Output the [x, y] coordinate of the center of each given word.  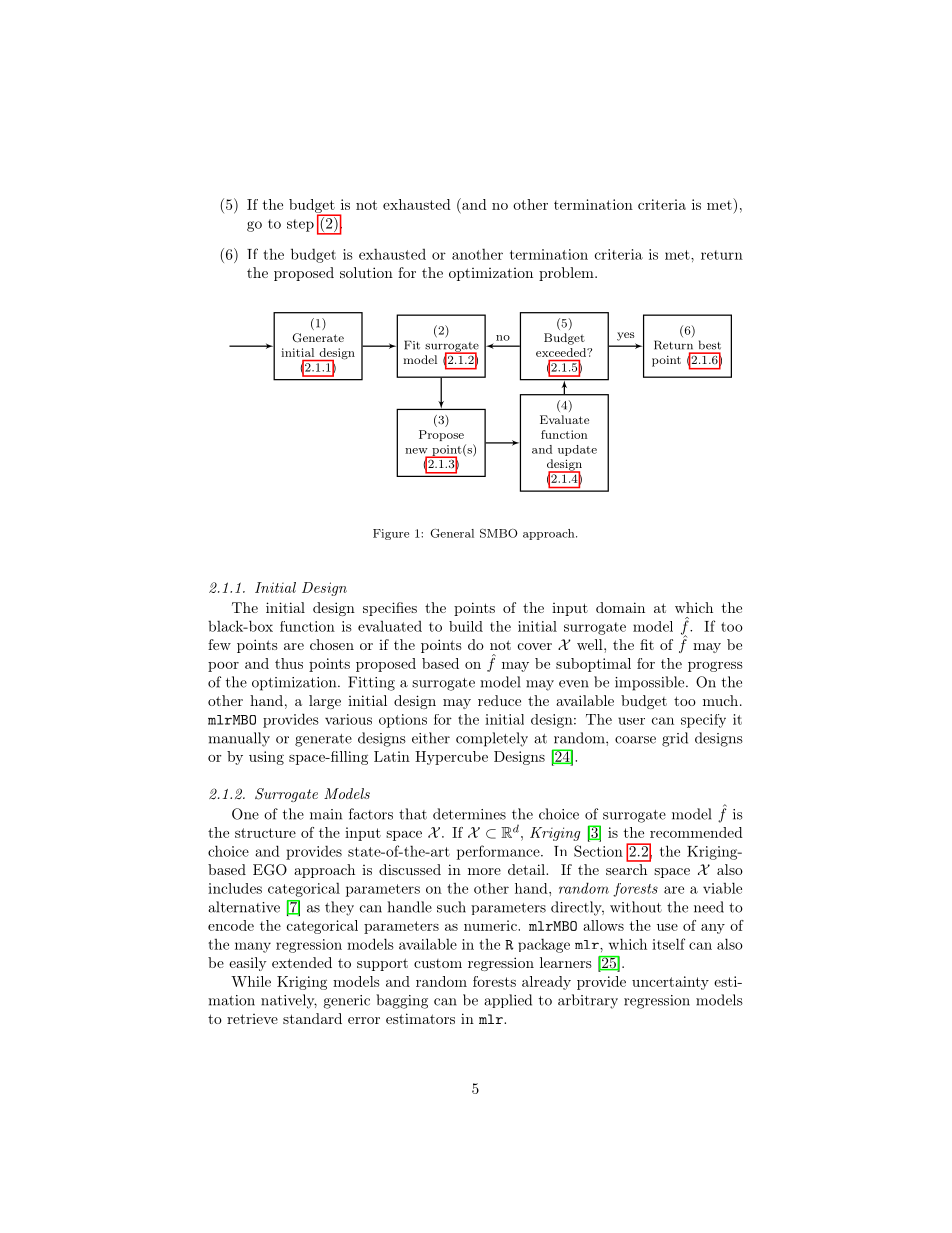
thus [289, 663]
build [466, 626]
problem [567, 274]
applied [508, 1001]
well [591, 644]
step [300, 225]
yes [625, 336]
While [251, 981]
